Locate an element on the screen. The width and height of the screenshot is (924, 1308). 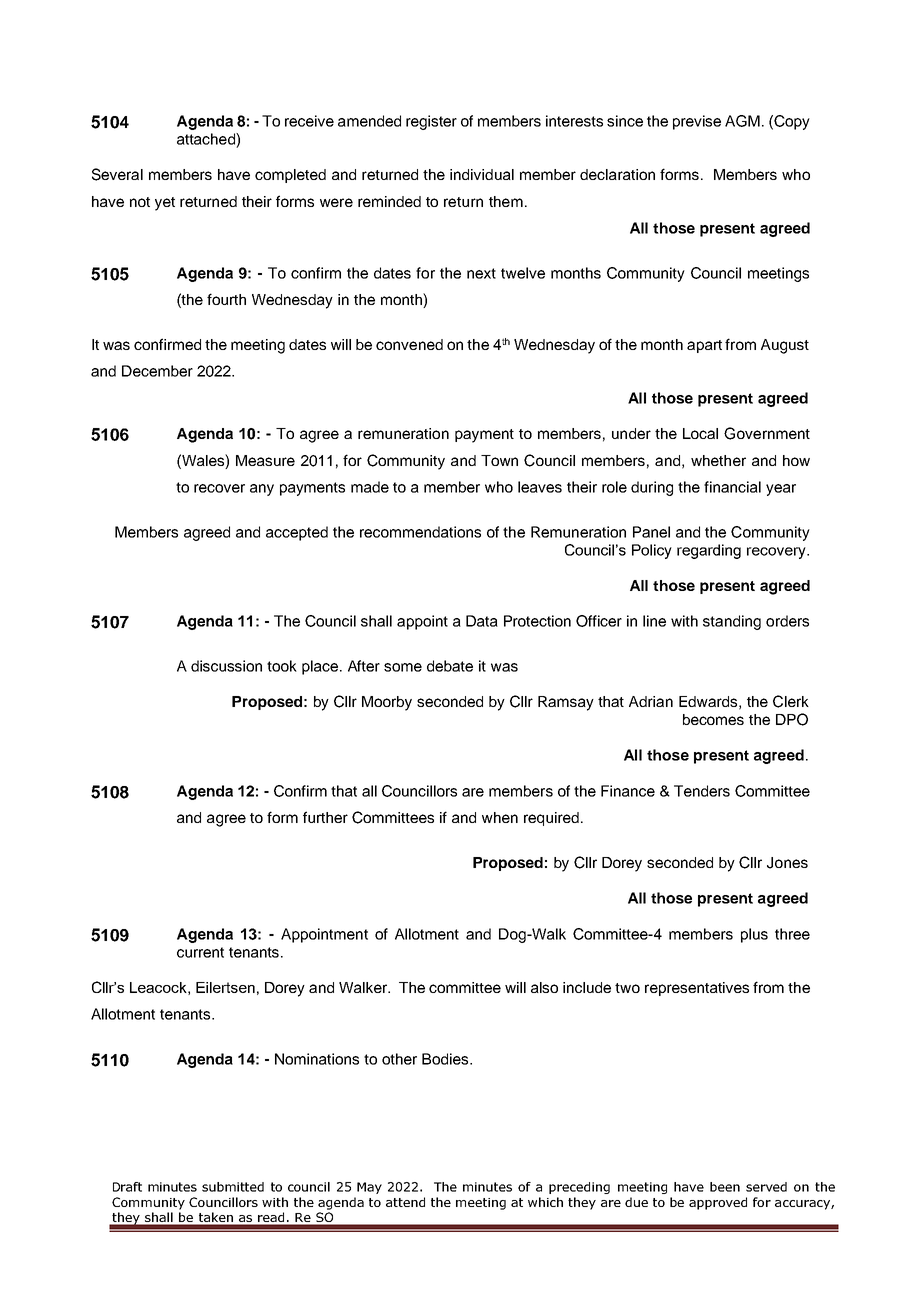
debate is located at coordinates (450, 666).
